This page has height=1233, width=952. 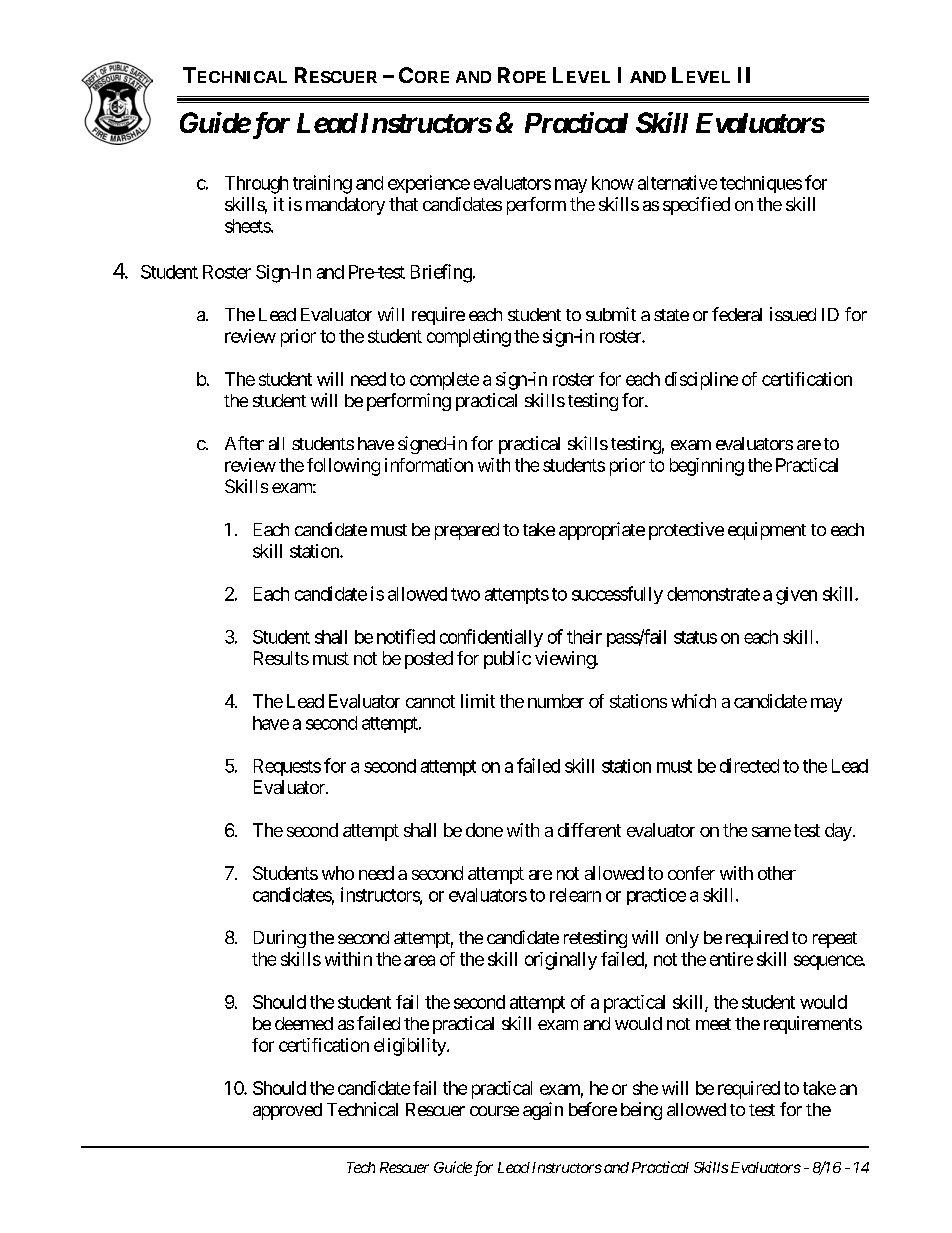 What do you see at coordinates (613, 183) in the page?
I see `know` at bounding box center [613, 183].
